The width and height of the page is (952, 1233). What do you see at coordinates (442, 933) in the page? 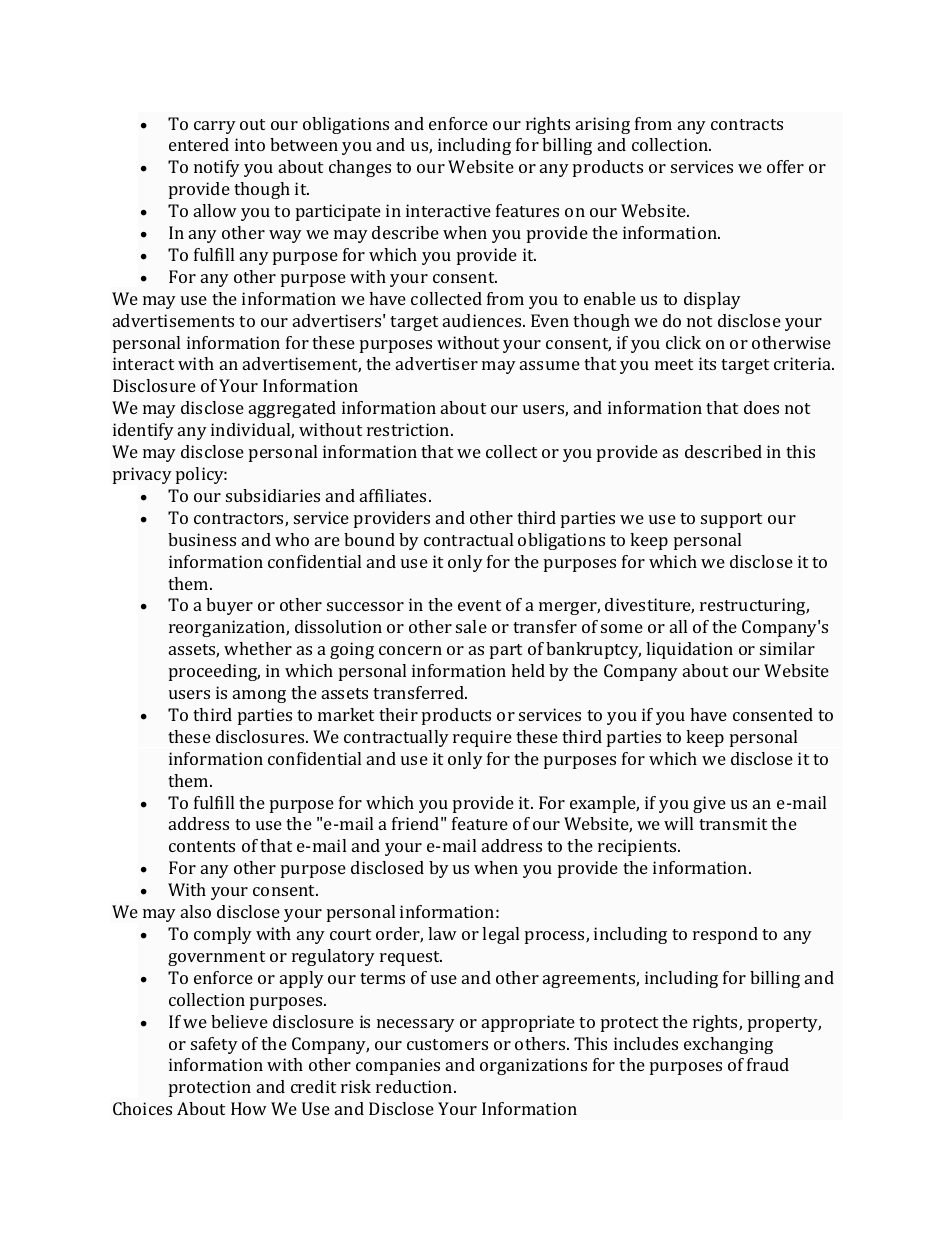
I see `law` at bounding box center [442, 933].
